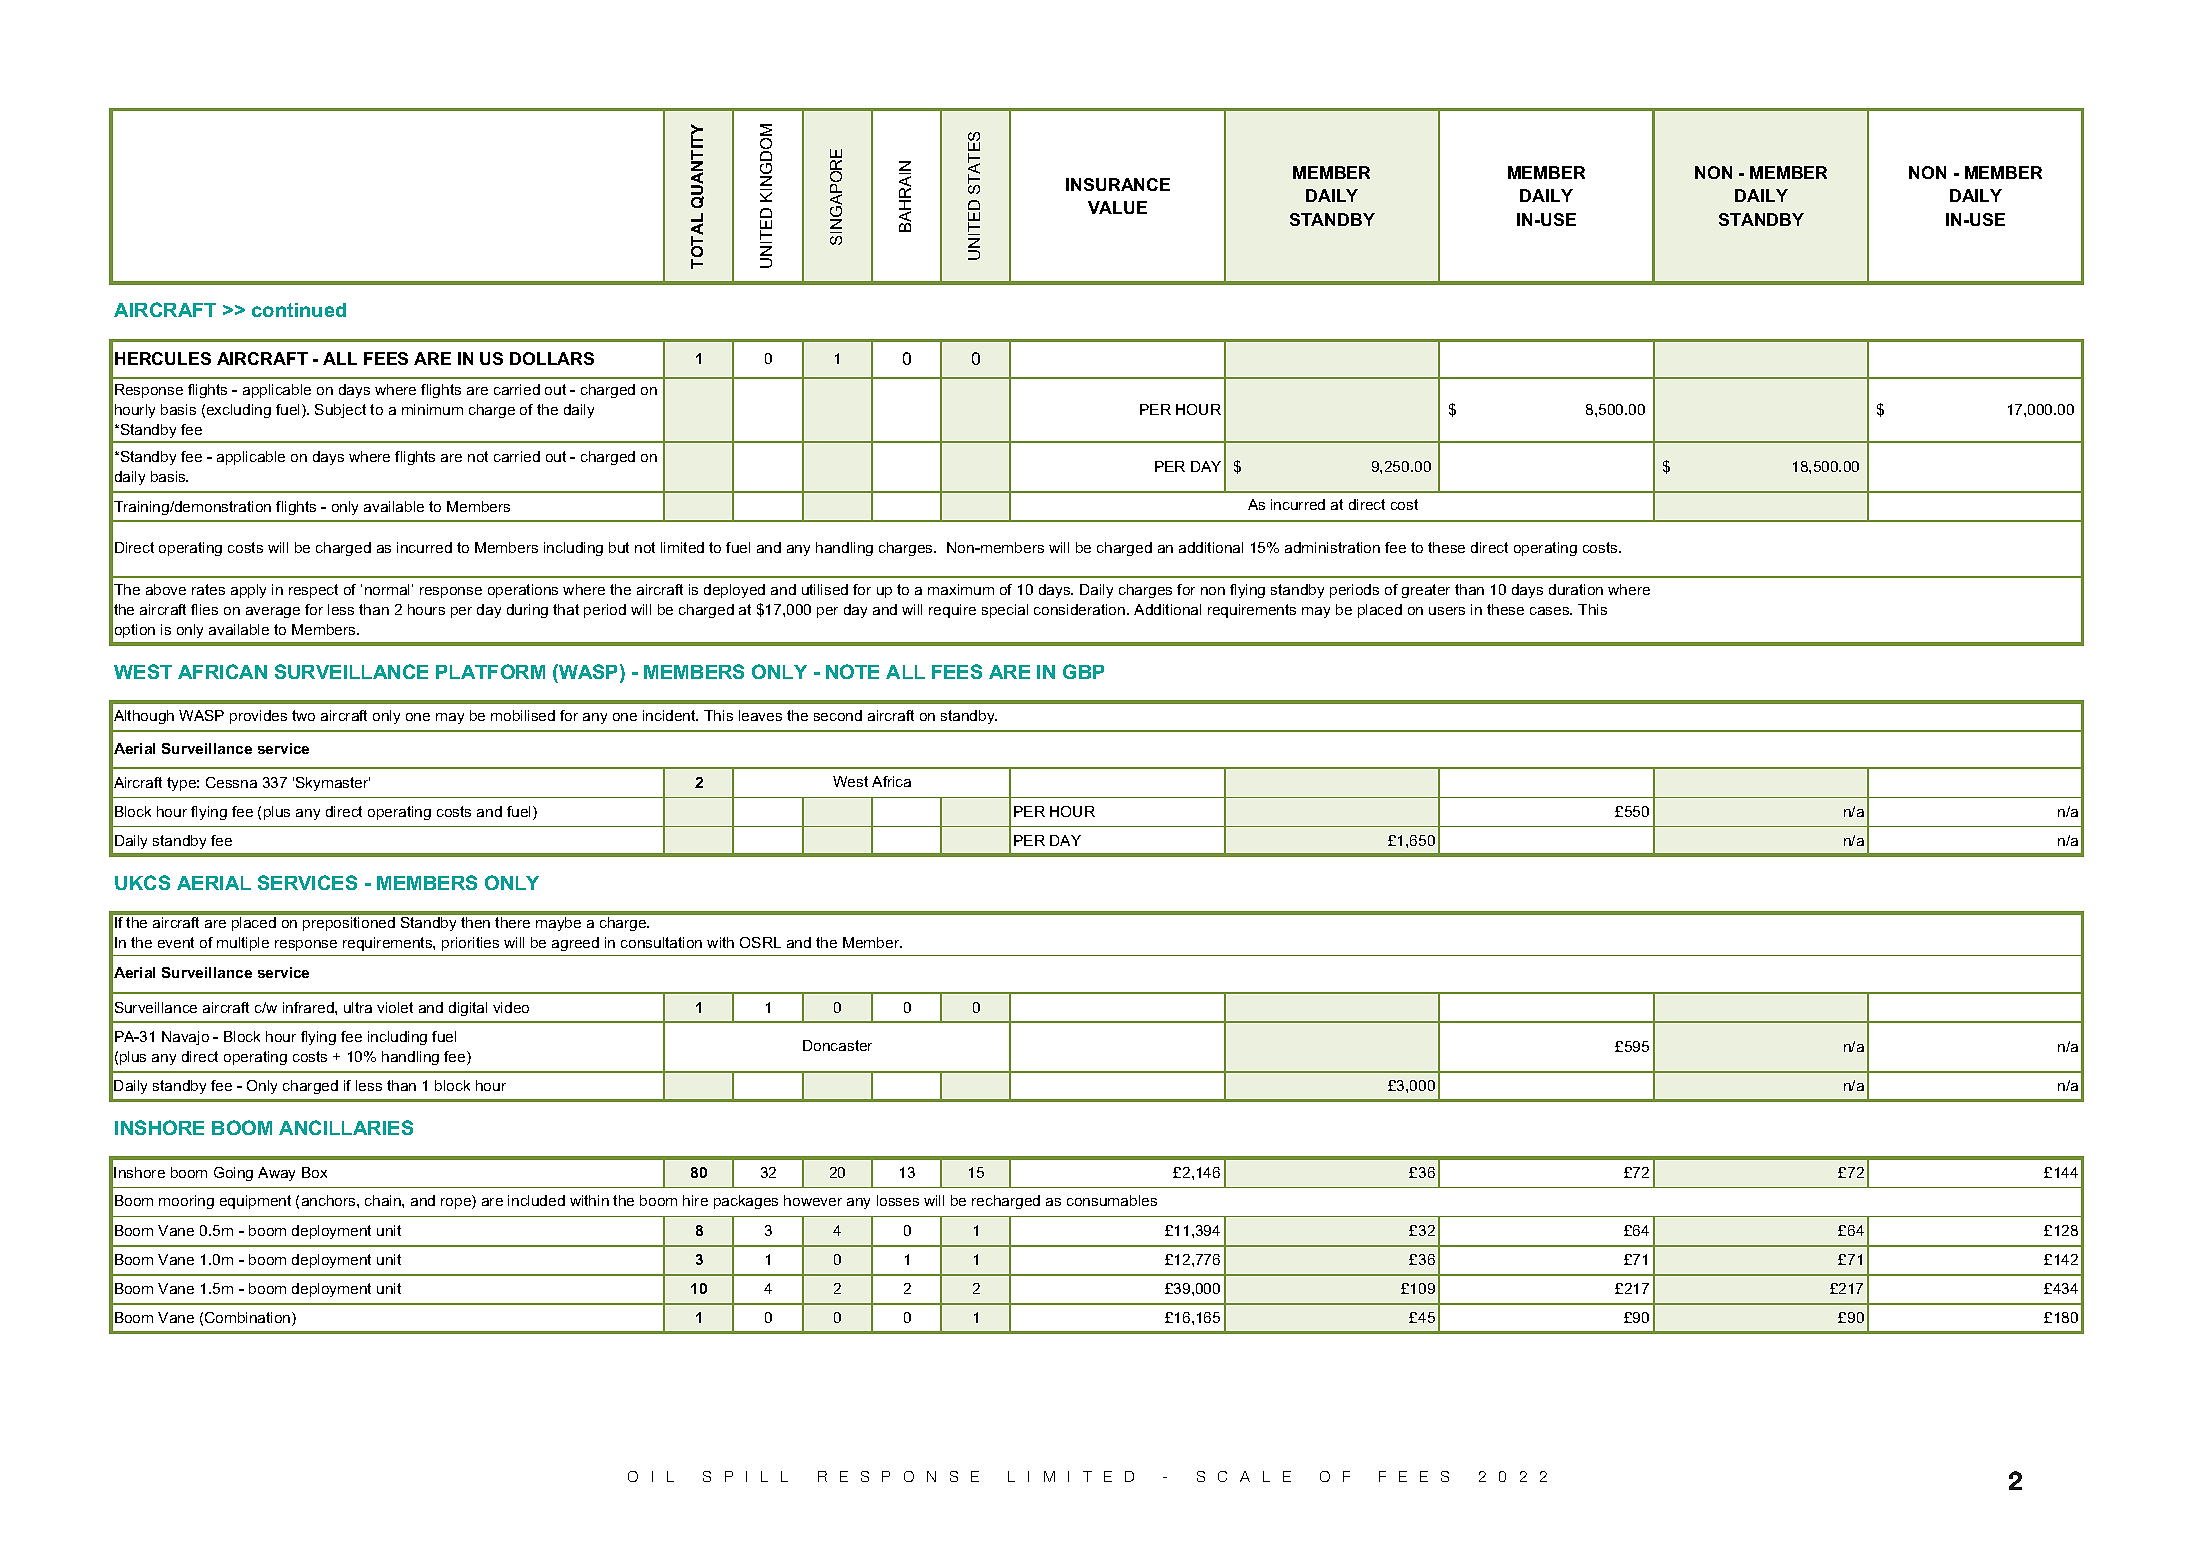 The image size is (2191, 1549). I want to click on INSURANCE, so click(1118, 184).
